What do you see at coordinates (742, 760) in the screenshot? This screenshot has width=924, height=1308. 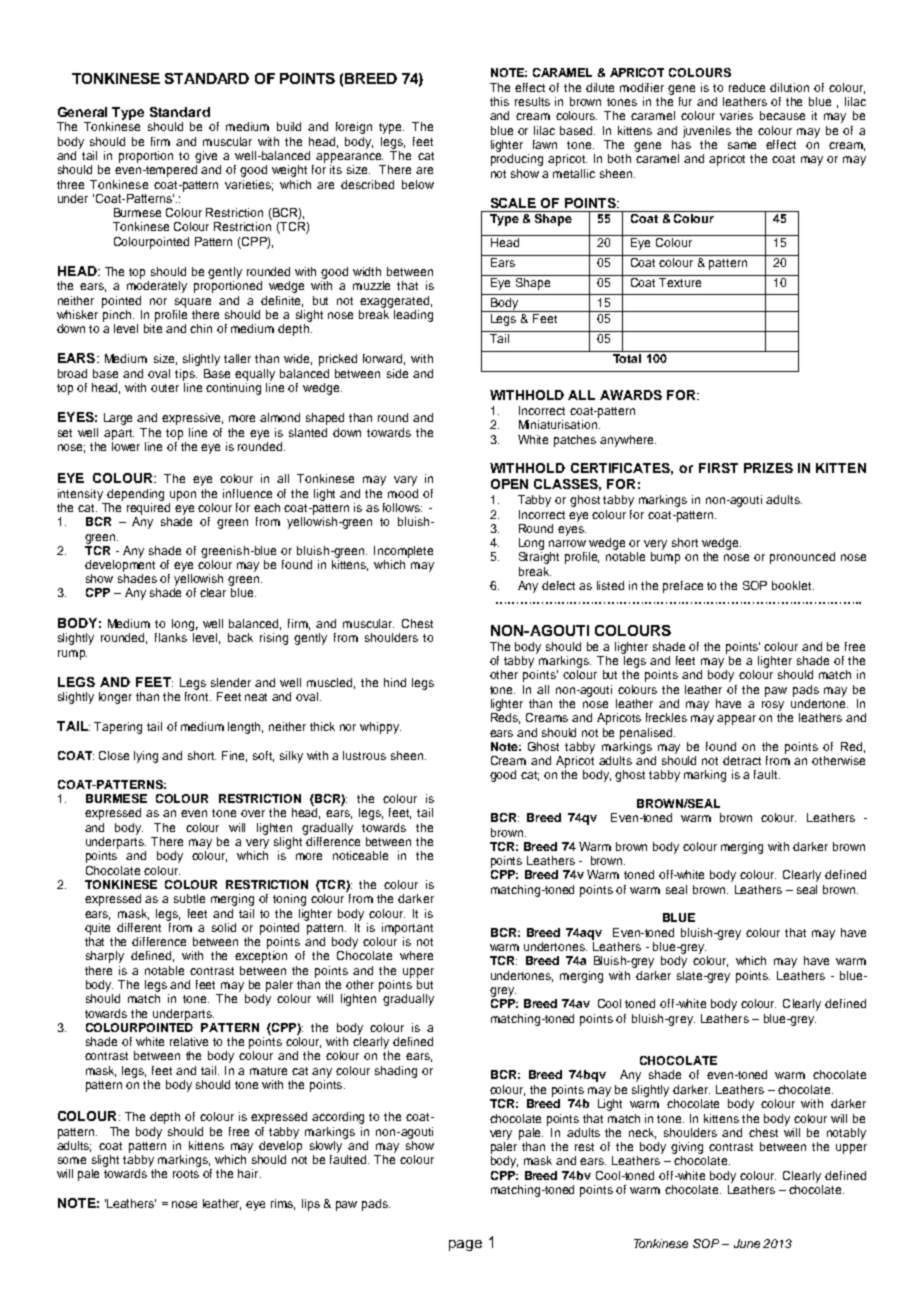 I see `detract` at bounding box center [742, 760].
